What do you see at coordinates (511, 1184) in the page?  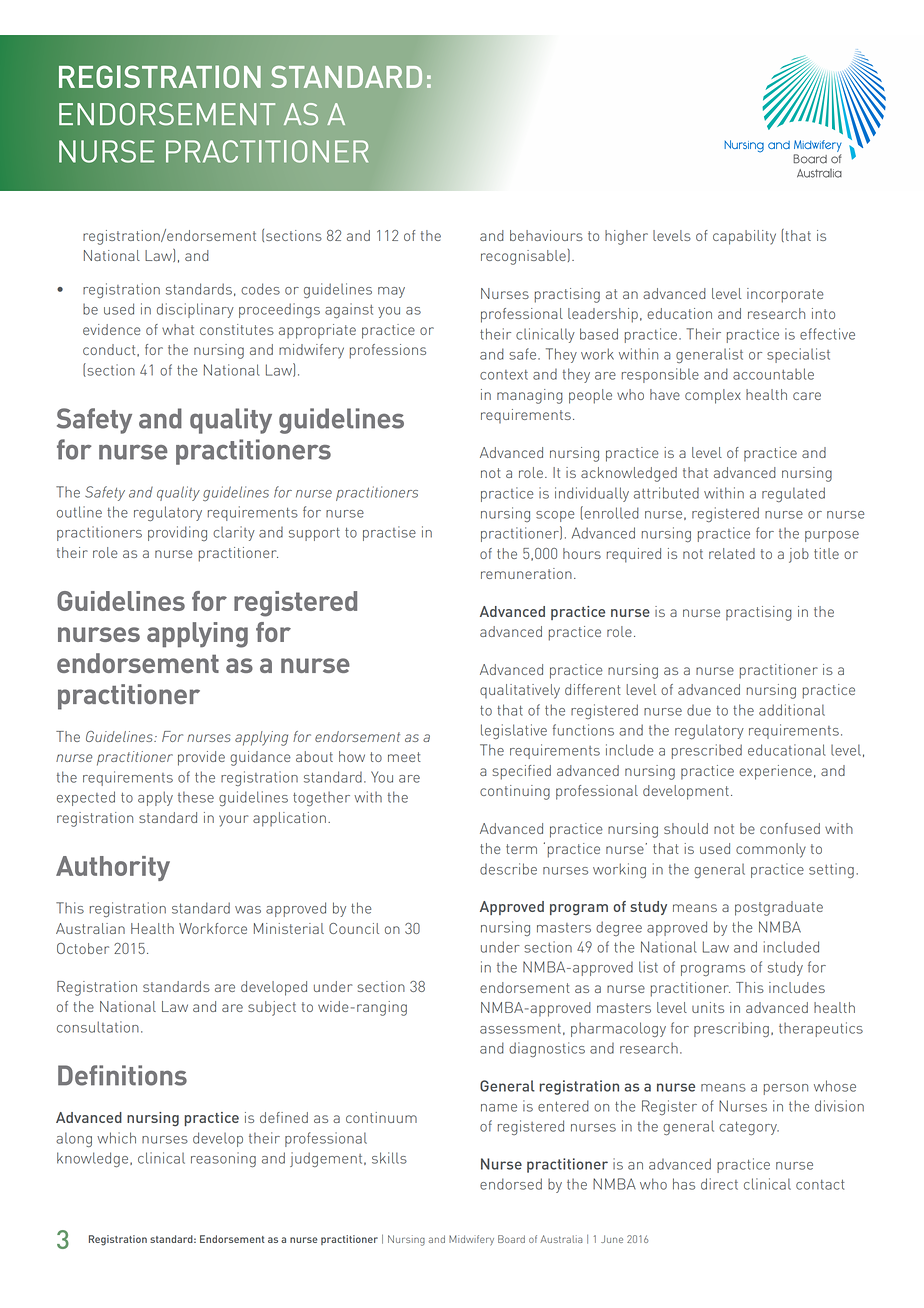 I see `endorsed` at bounding box center [511, 1184].
